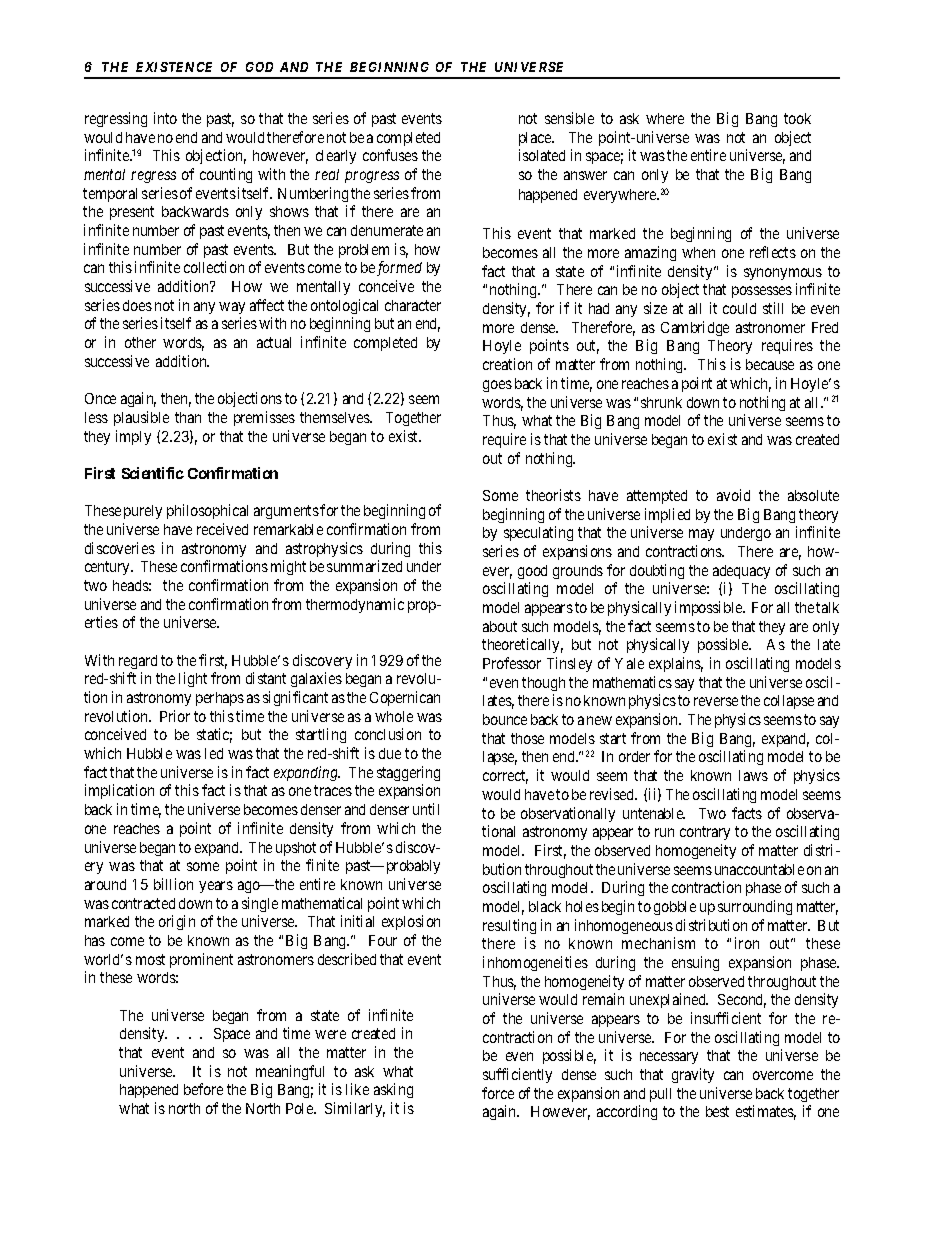 The height and width of the document is (1233, 952). What do you see at coordinates (222, 529) in the document?
I see `received` at bounding box center [222, 529].
